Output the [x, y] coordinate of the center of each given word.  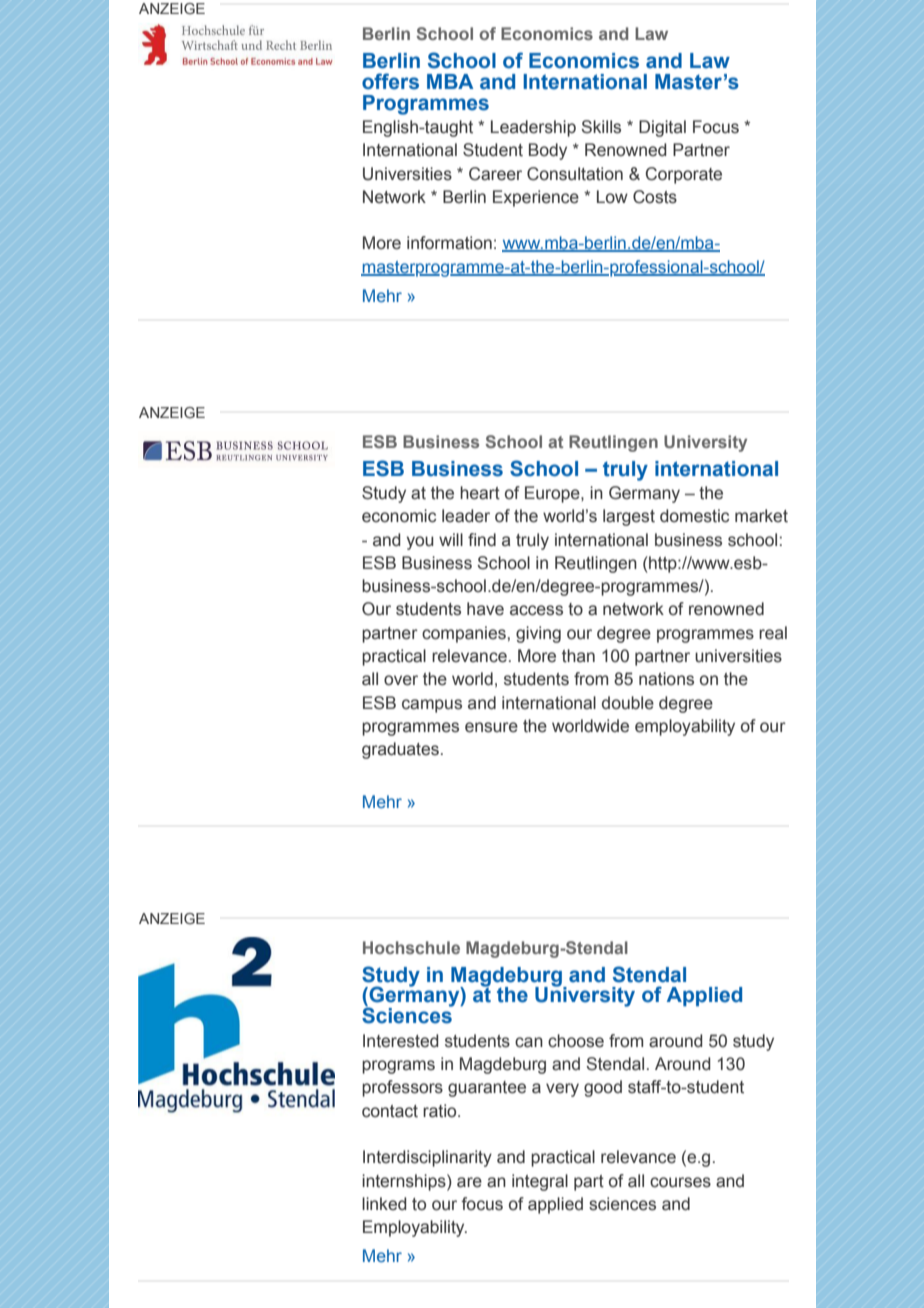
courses [680, 1182]
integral [540, 1182]
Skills [601, 127]
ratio [441, 1111]
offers [390, 81]
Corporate [684, 175]
